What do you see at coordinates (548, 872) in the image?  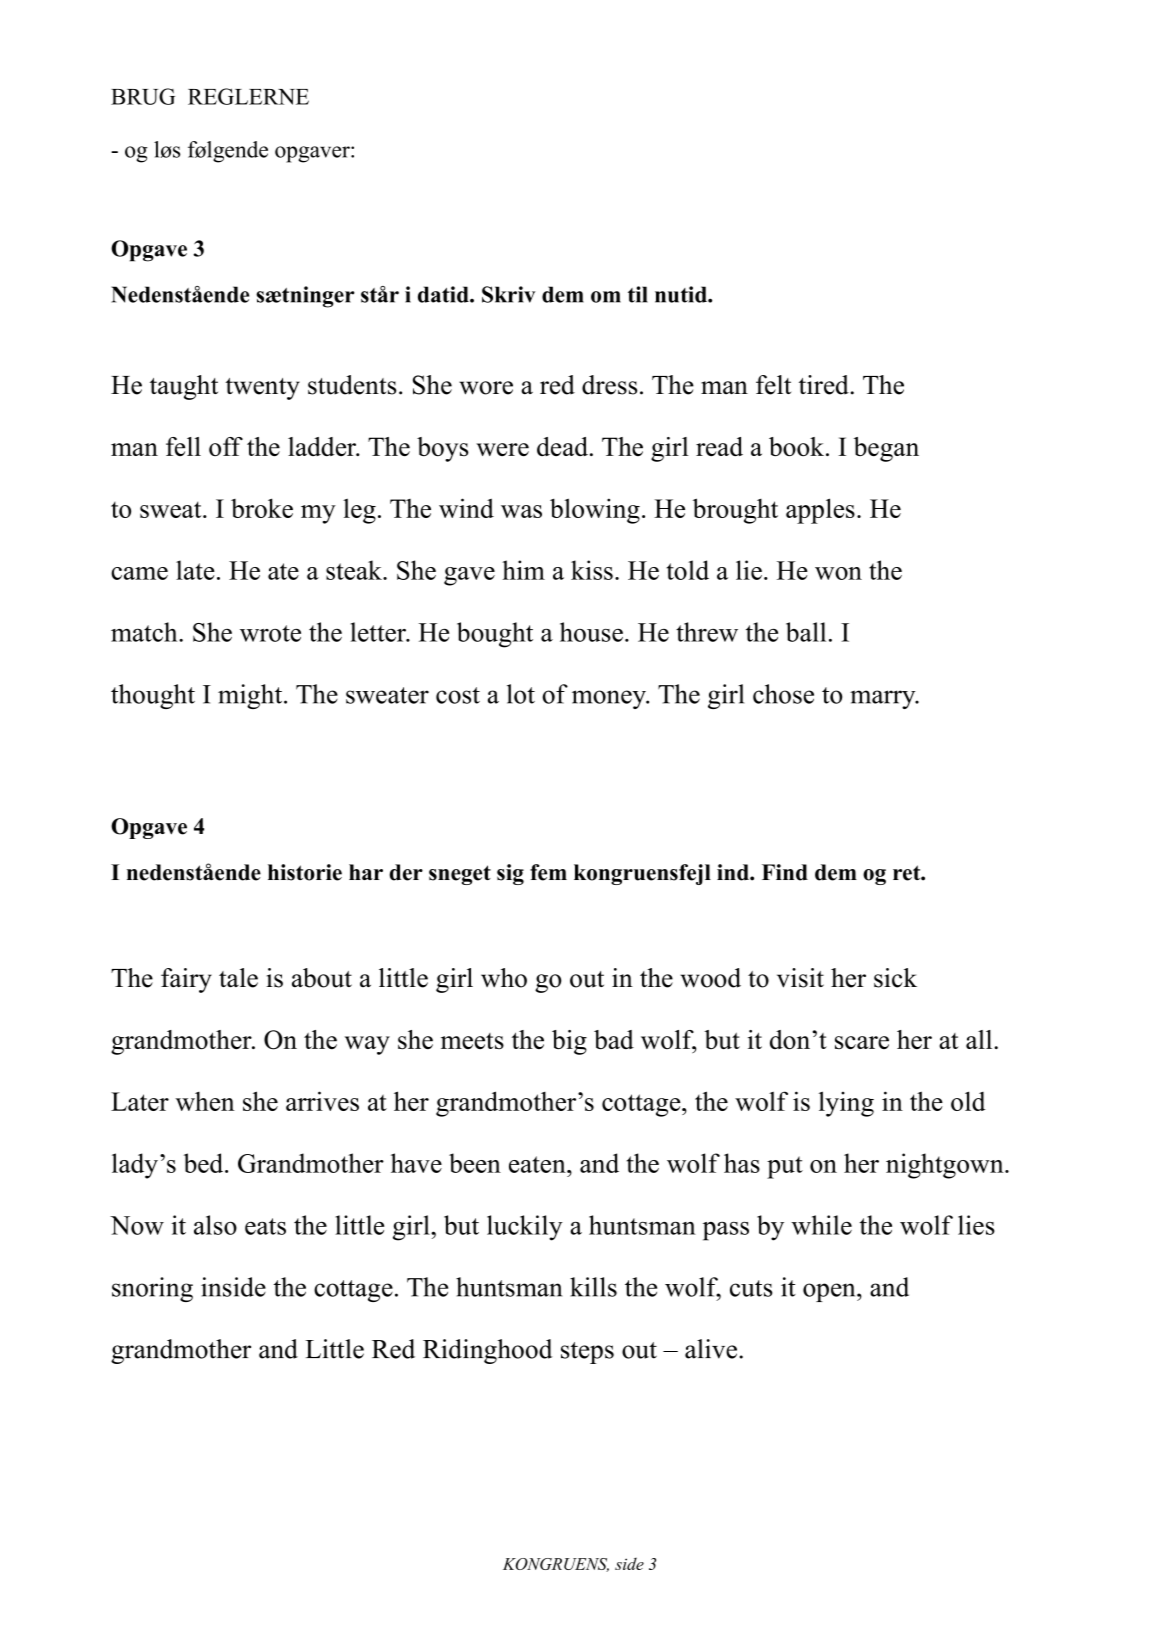 I see `fem` at bounding box center [548, 872].
